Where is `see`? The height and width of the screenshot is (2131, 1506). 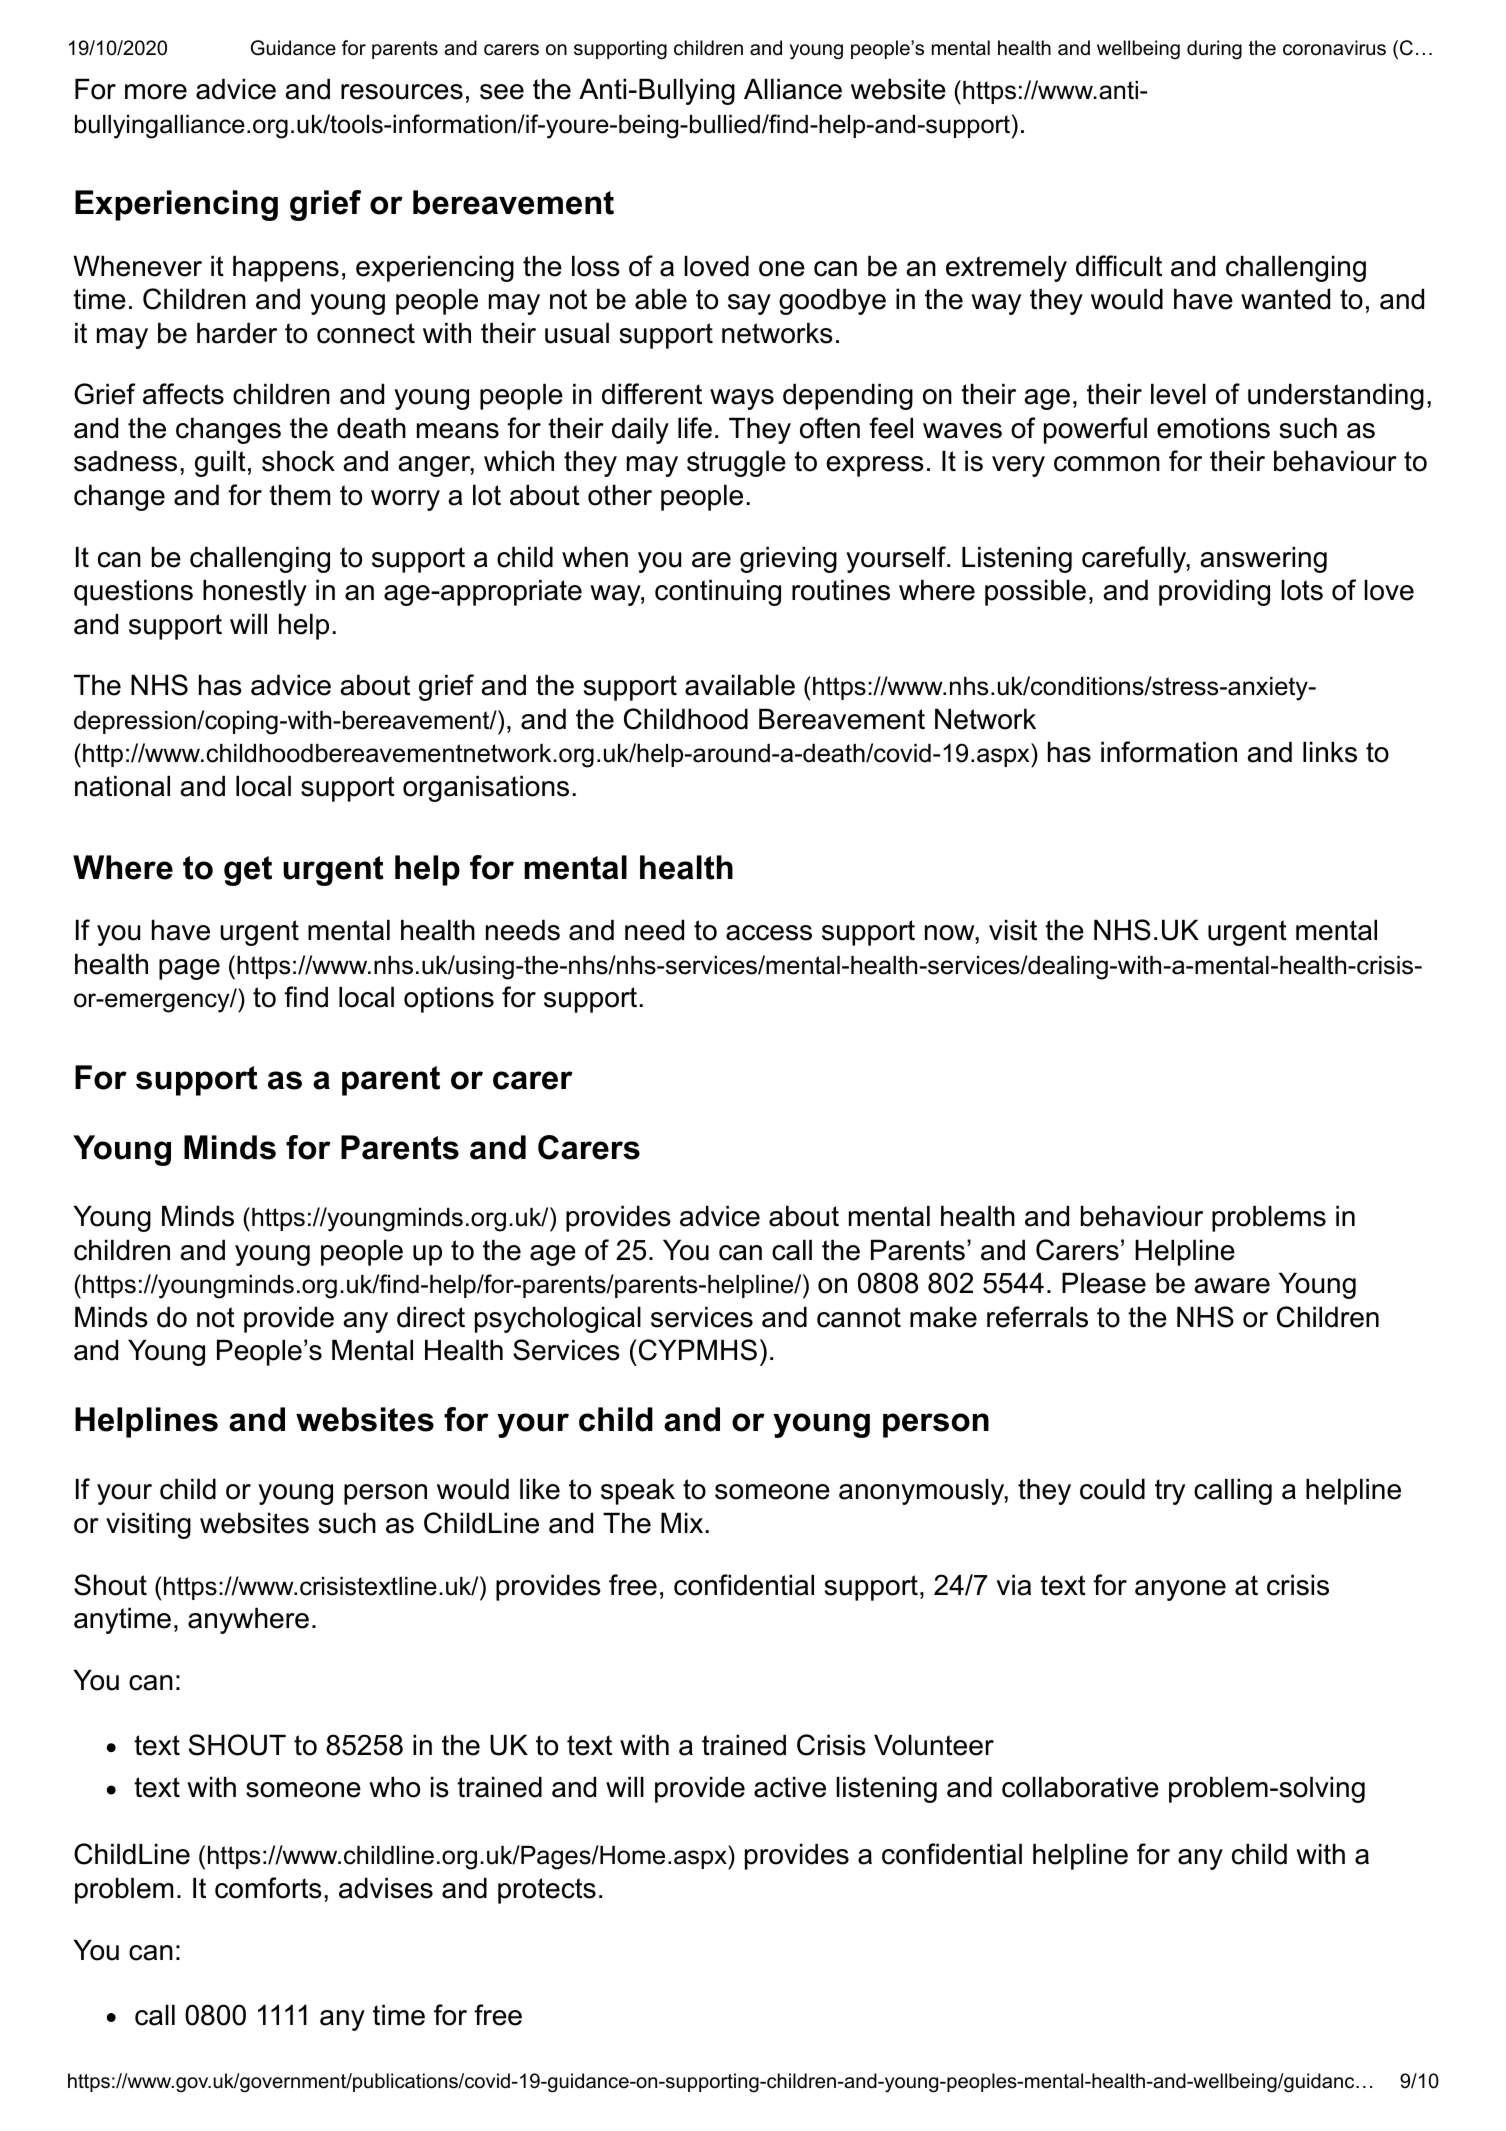
see is located at coordinates (502, 92).
